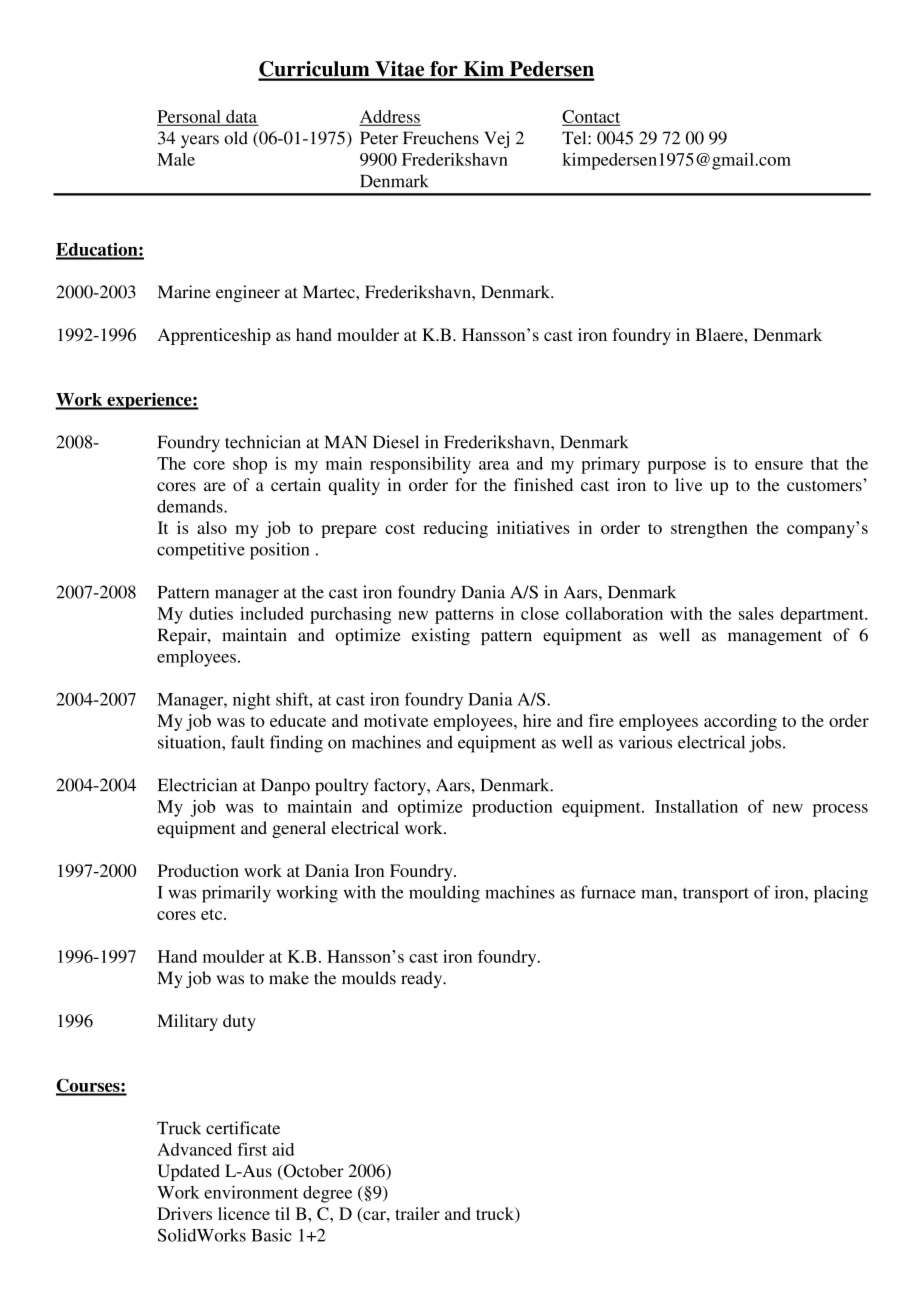 The width and height of the document is (924, 1308). Describe the element at coordinates (263, 442) in the document. I see `technician` at that location.
